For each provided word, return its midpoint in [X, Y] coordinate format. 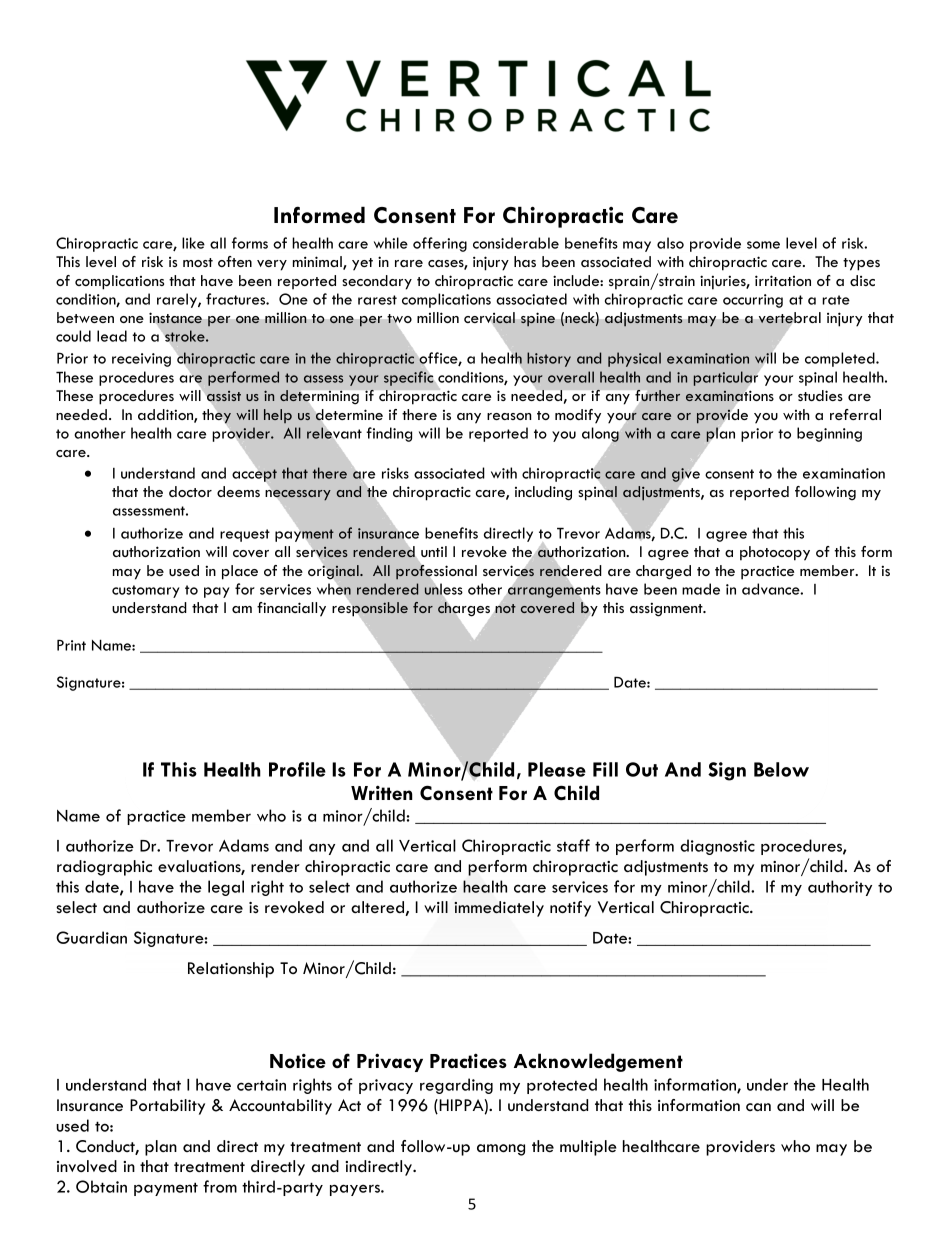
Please [557, 769]
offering [440, 244]
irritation [783, 280]
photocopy [775, 553]
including [543, 493]
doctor [190, 491]
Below [781, 769]
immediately [499, 909]
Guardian [91, 937]
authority [840, 888]
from [220, 1186]
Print [71, 645]
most [198, 262]
